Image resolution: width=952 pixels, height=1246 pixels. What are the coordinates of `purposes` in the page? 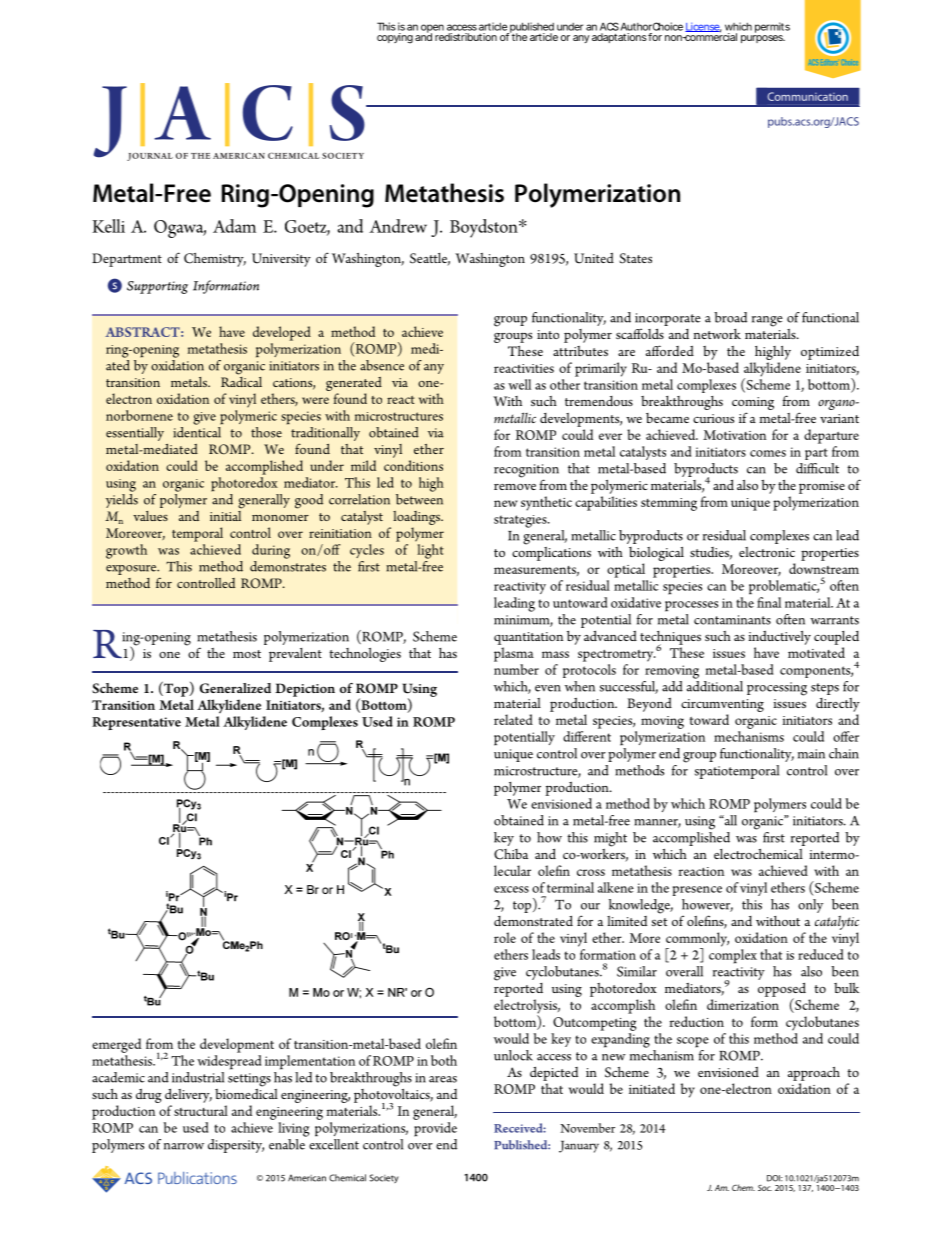 It's located at (763, 39).
